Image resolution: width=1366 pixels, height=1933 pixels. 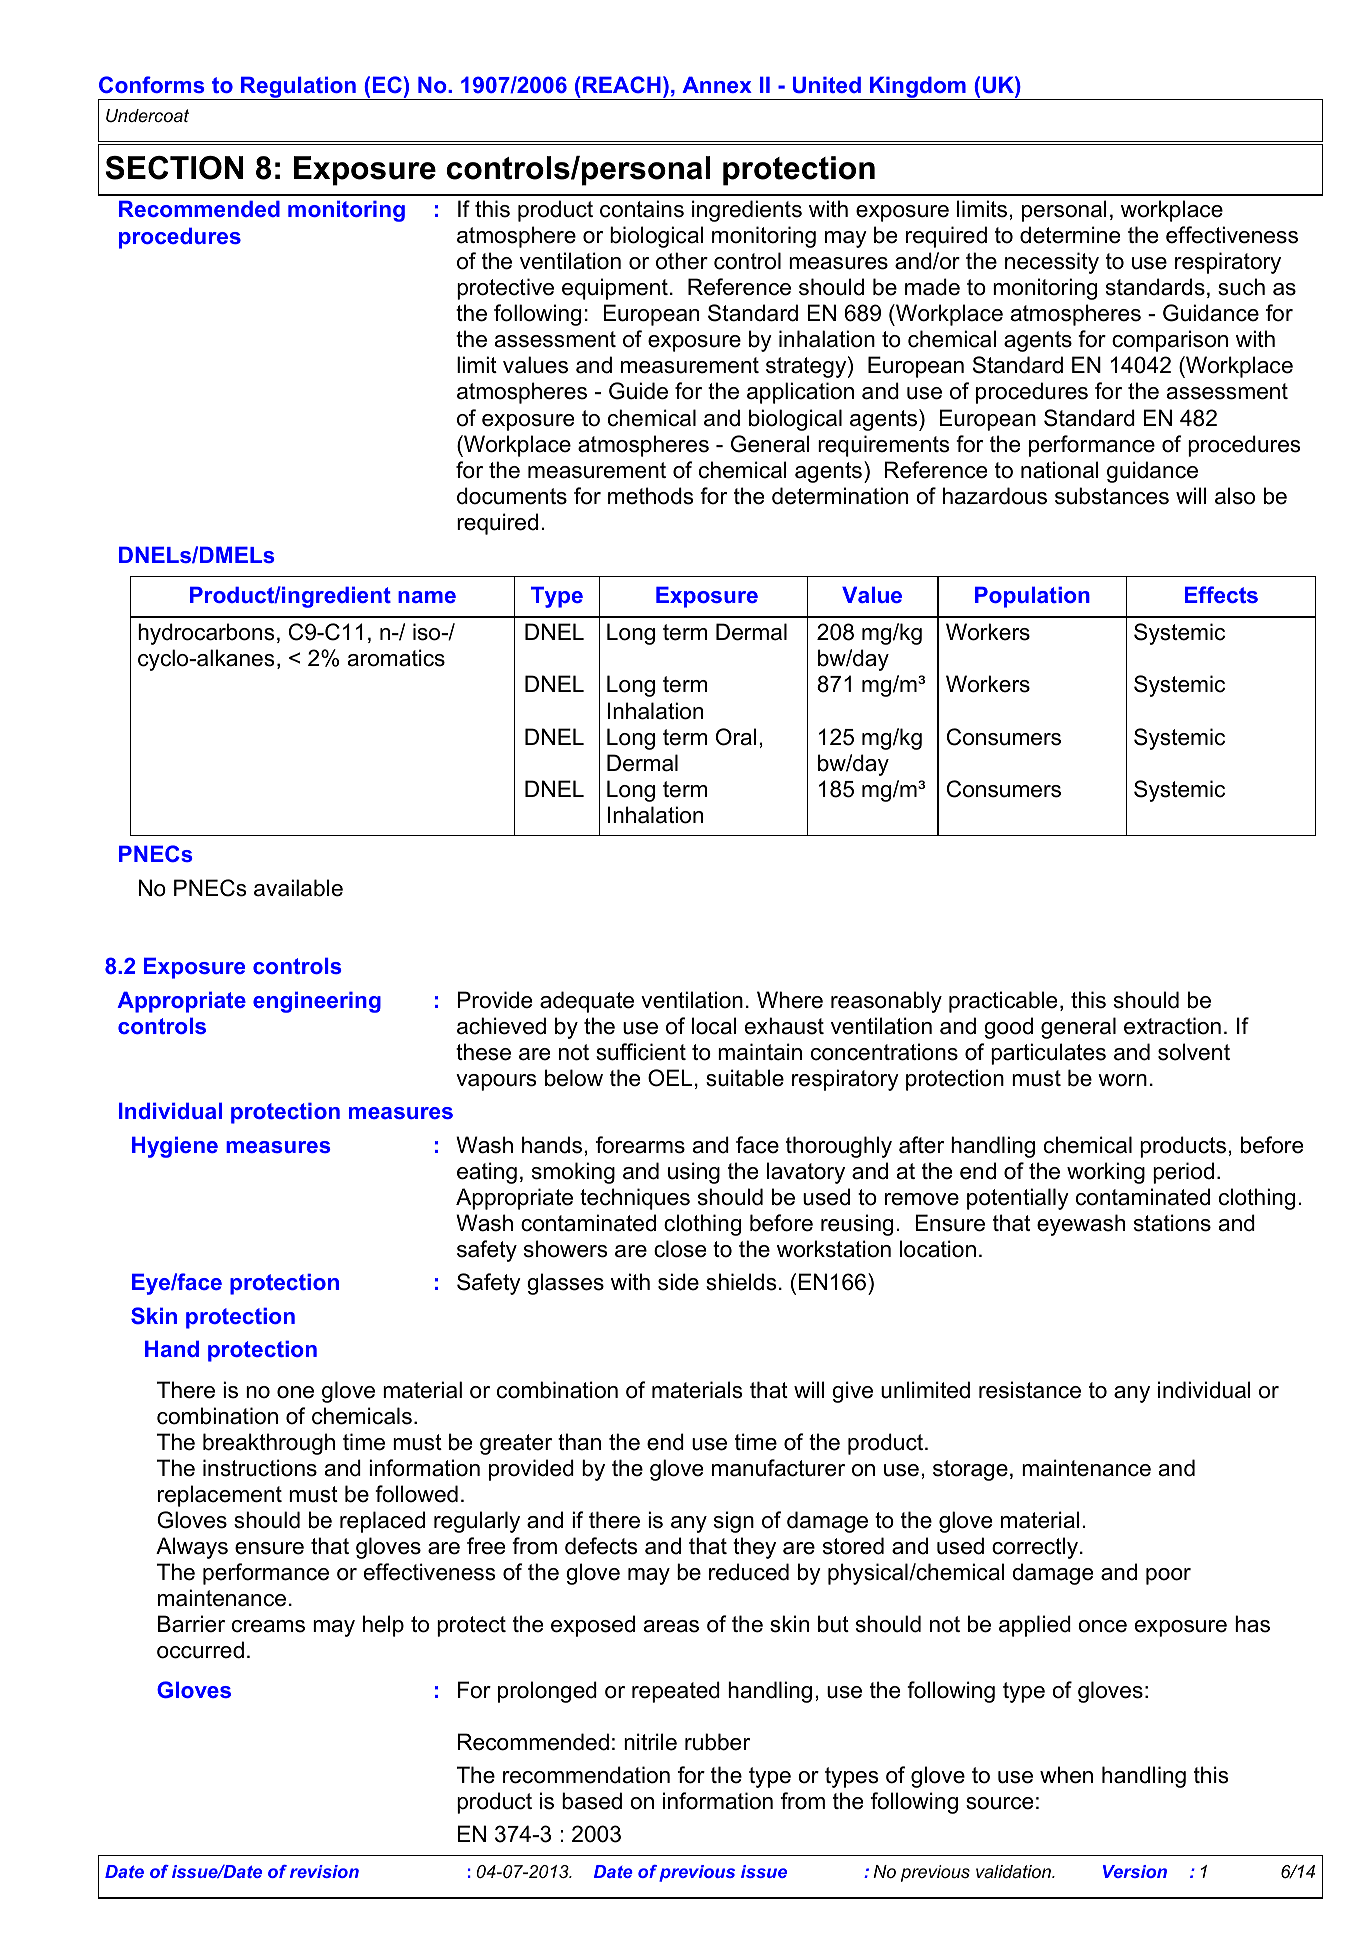 What do you see at coordinates (778, 1468) in the screenshot?
I see `manufacturer` at bounding box center [778, 1468].
